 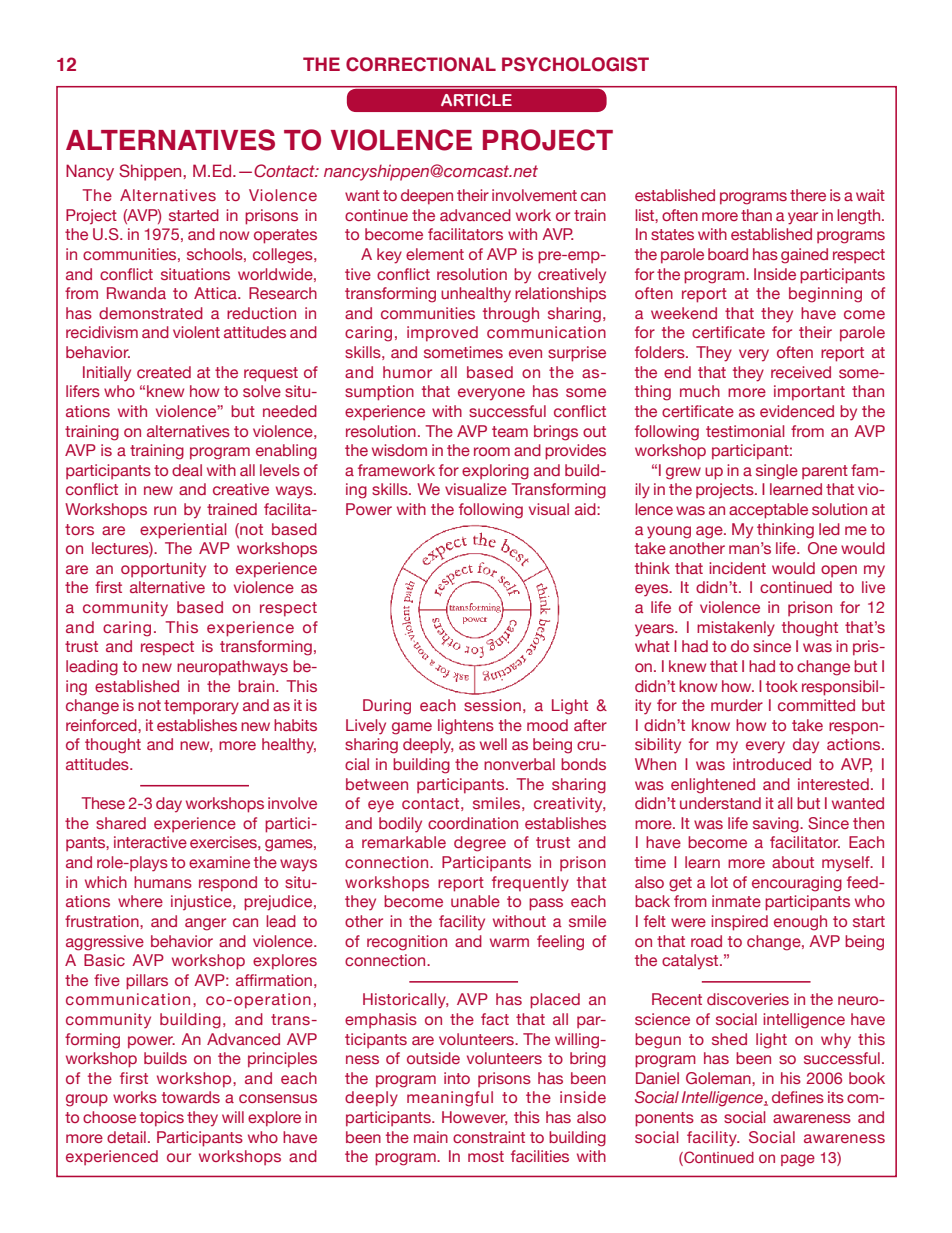 I want to click on operates, so click(x=285, y=236).
